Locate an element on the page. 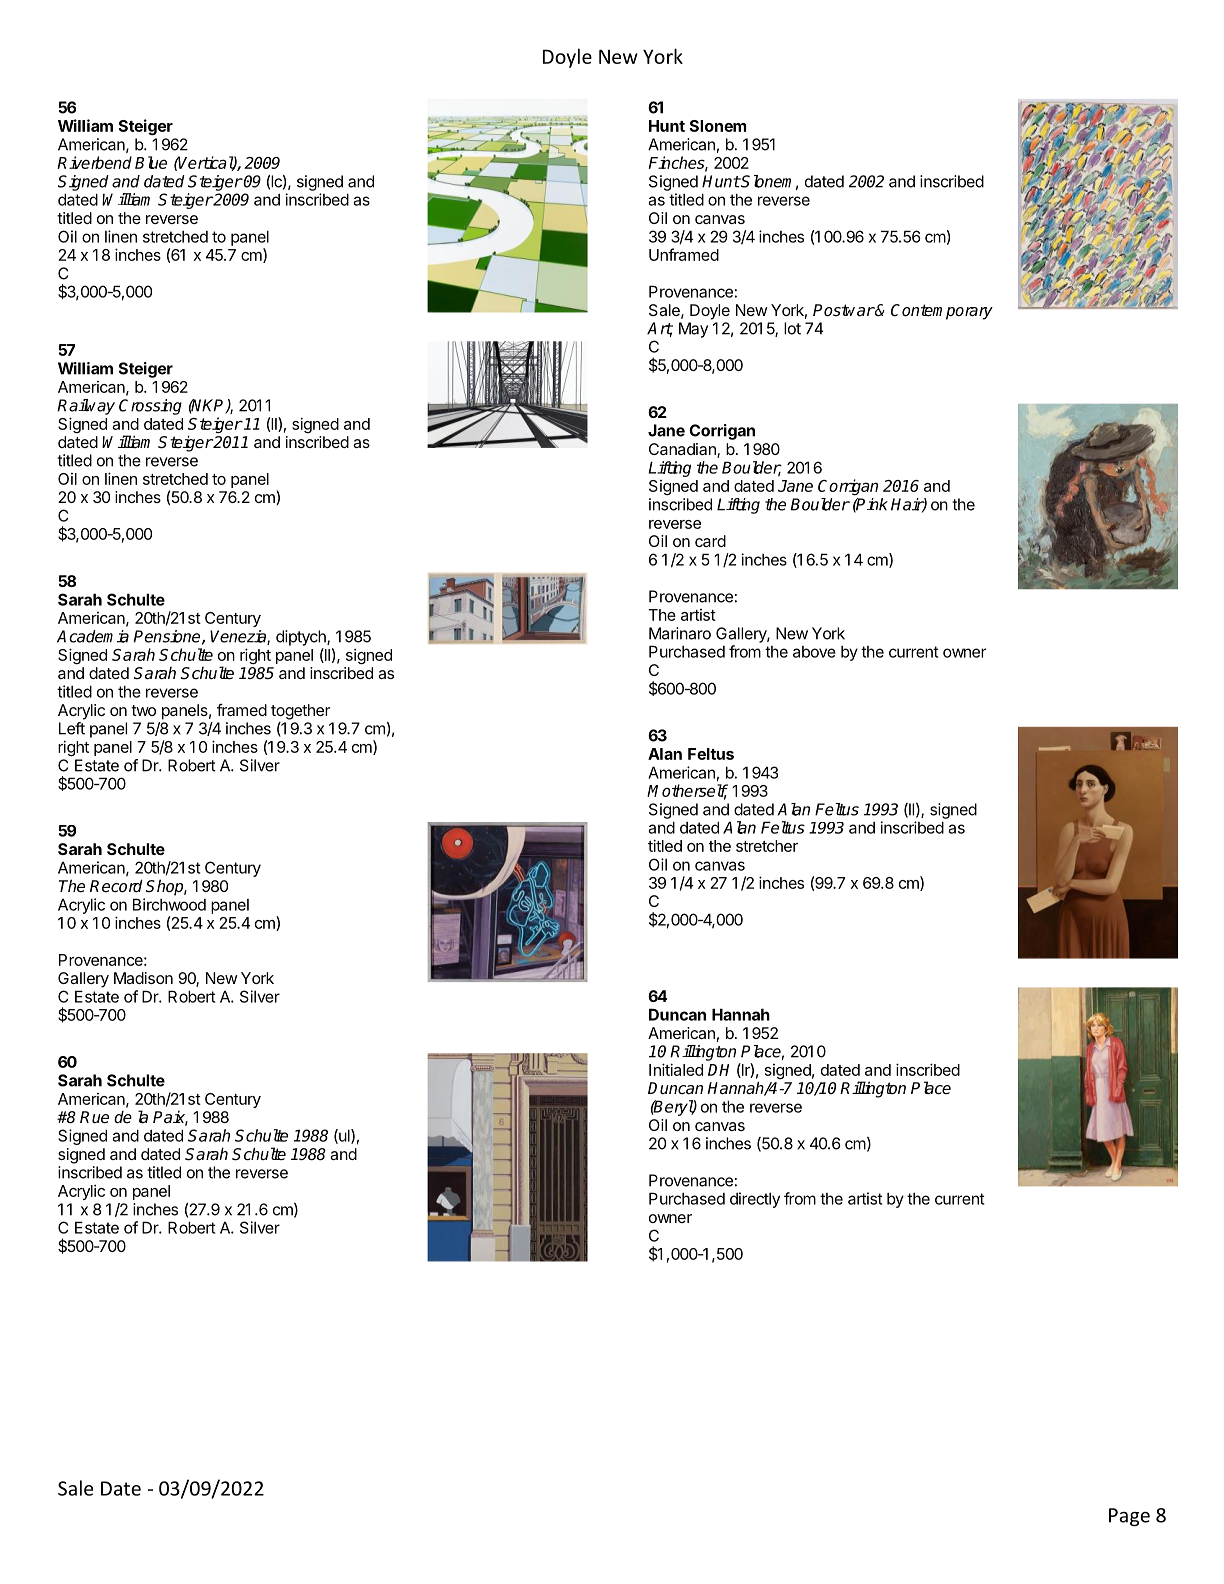 The height and width of the image is (1584, 1224). Rue is located at coordinates (94, 1117).
